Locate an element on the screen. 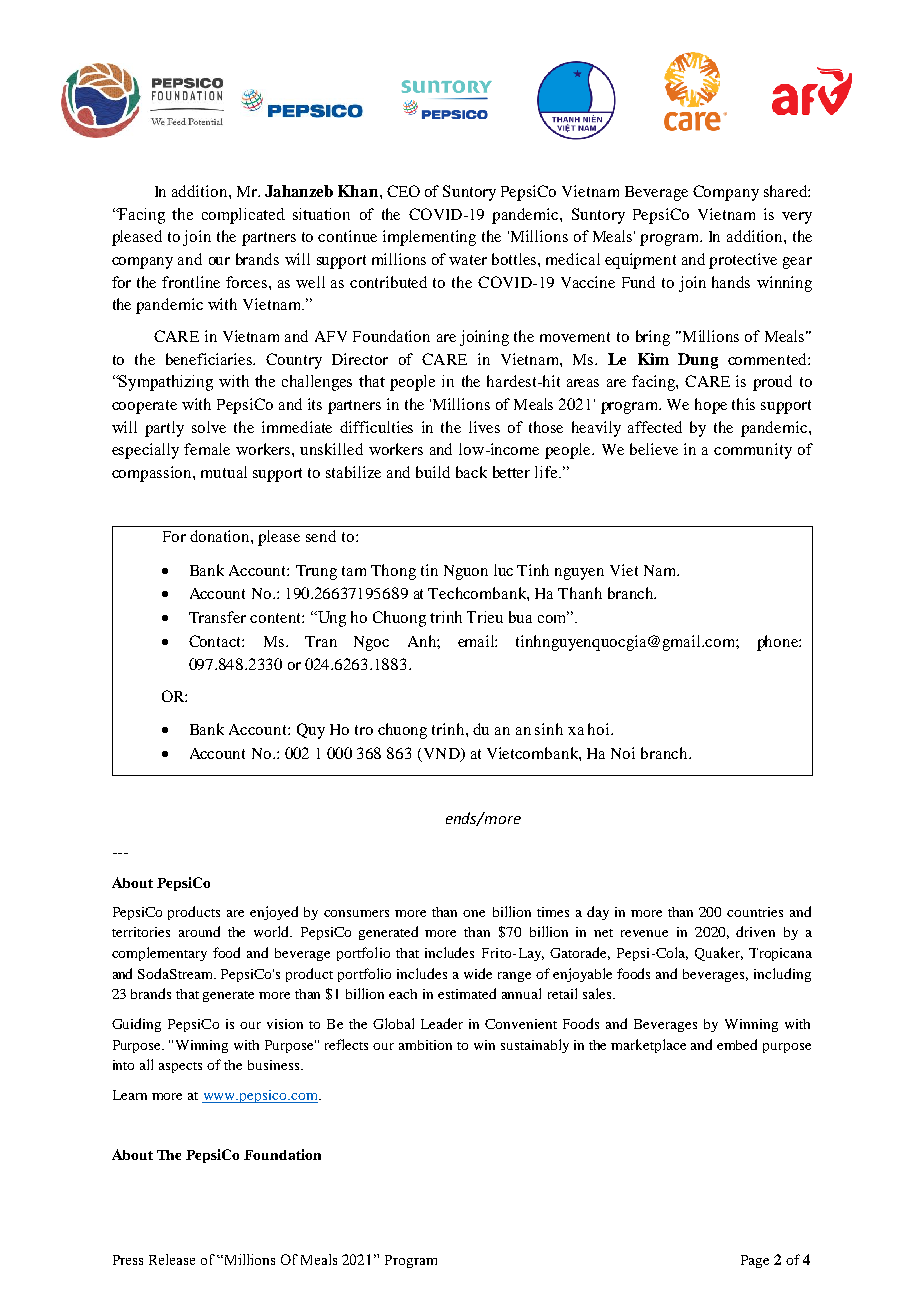 This screenshot has width=924, height=1308. times is located at coordinates (553, 912).
